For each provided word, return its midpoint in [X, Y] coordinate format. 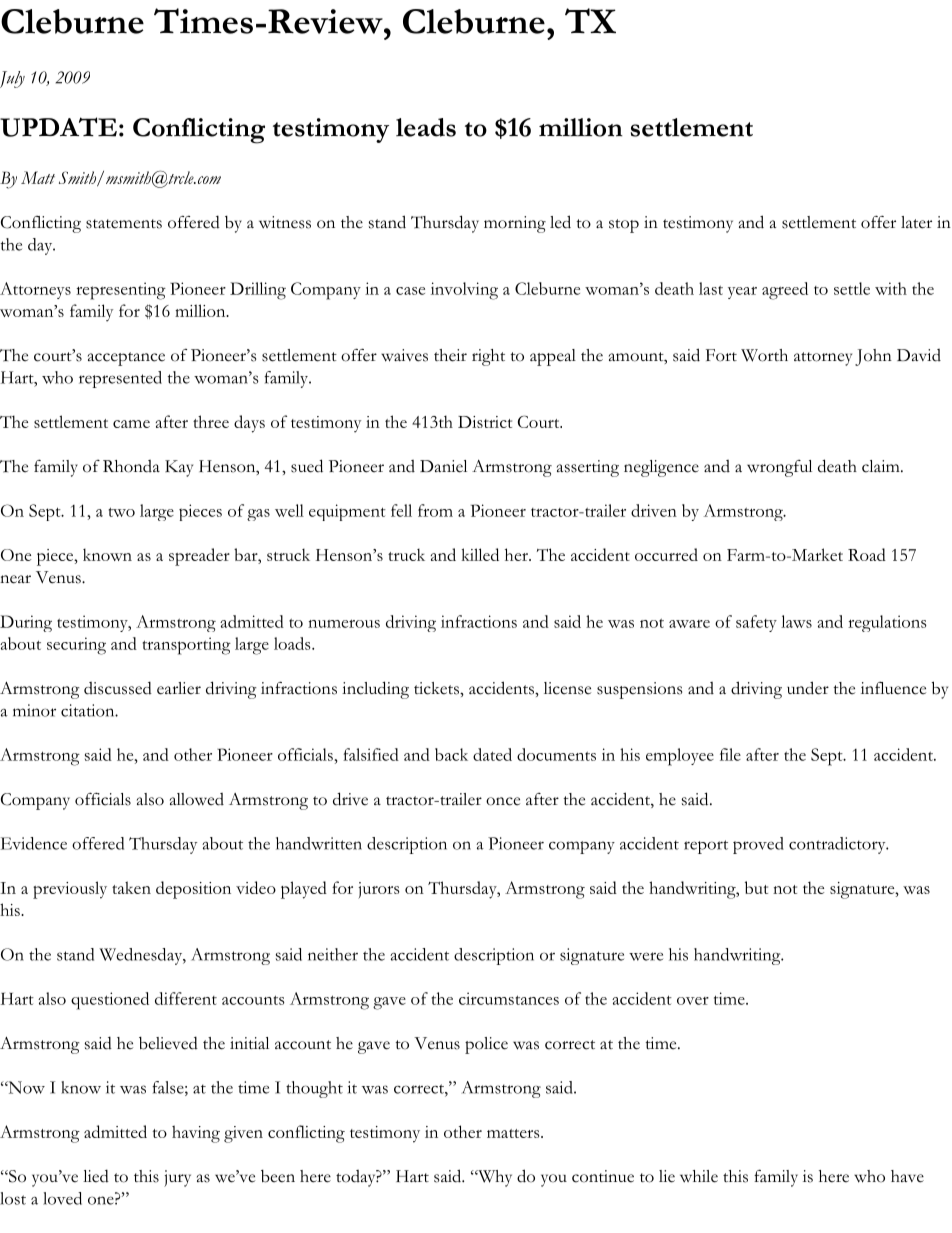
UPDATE [58, 127]
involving [464, 291]
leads [426, 127]
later [916, 222]
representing [121, 291]
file [730, 754]
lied [96, 1176]
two [122, 512]
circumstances [509, 998]
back [451, 754]
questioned [110, 1001]
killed [480, 554]
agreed [785, 291]
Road [867, 554]
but [756, 887]
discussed [118, 688]
